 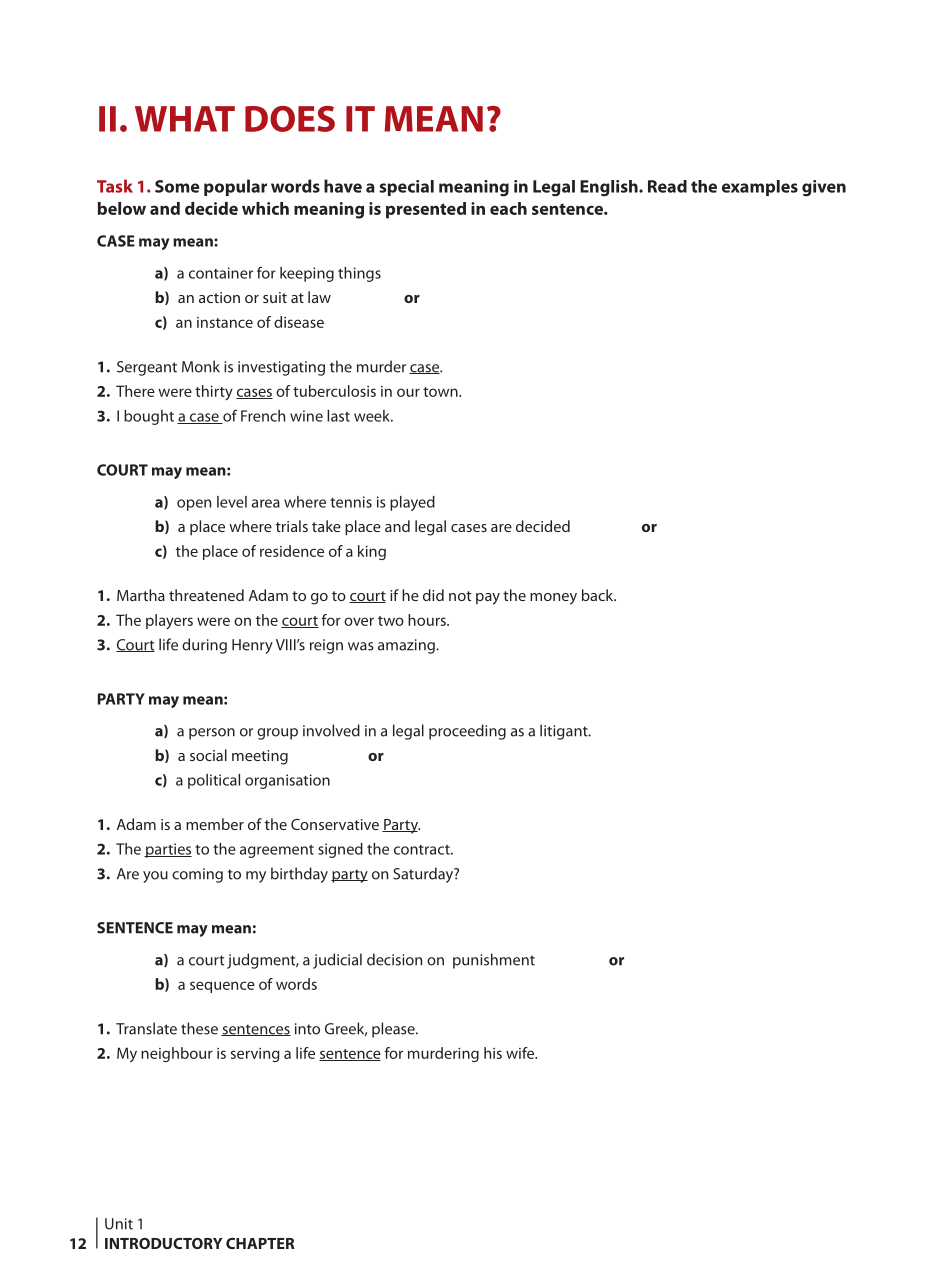 I want to click on Unit, so click(x=119, y=1224).
